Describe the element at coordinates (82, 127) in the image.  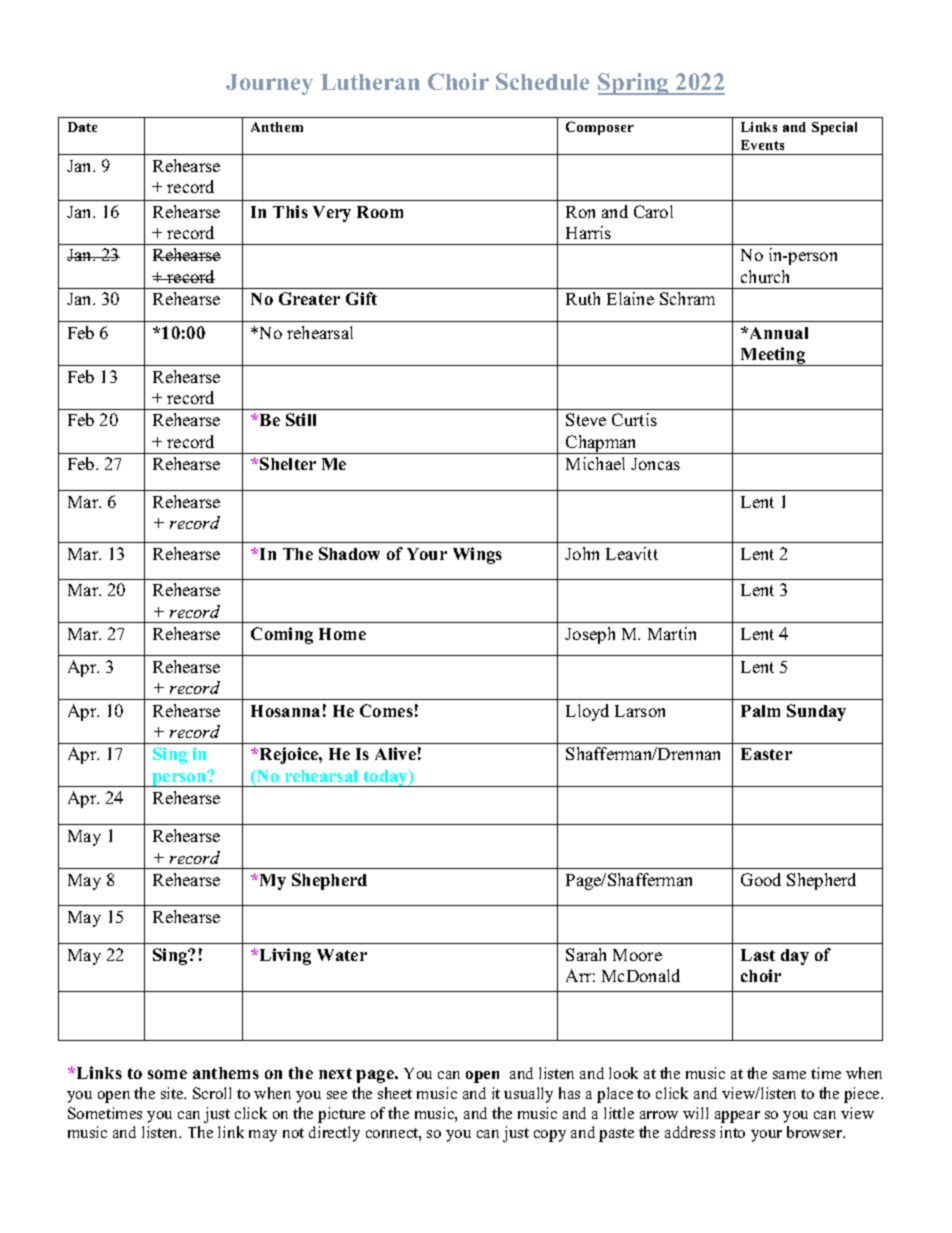
I see `Date` at that location.
